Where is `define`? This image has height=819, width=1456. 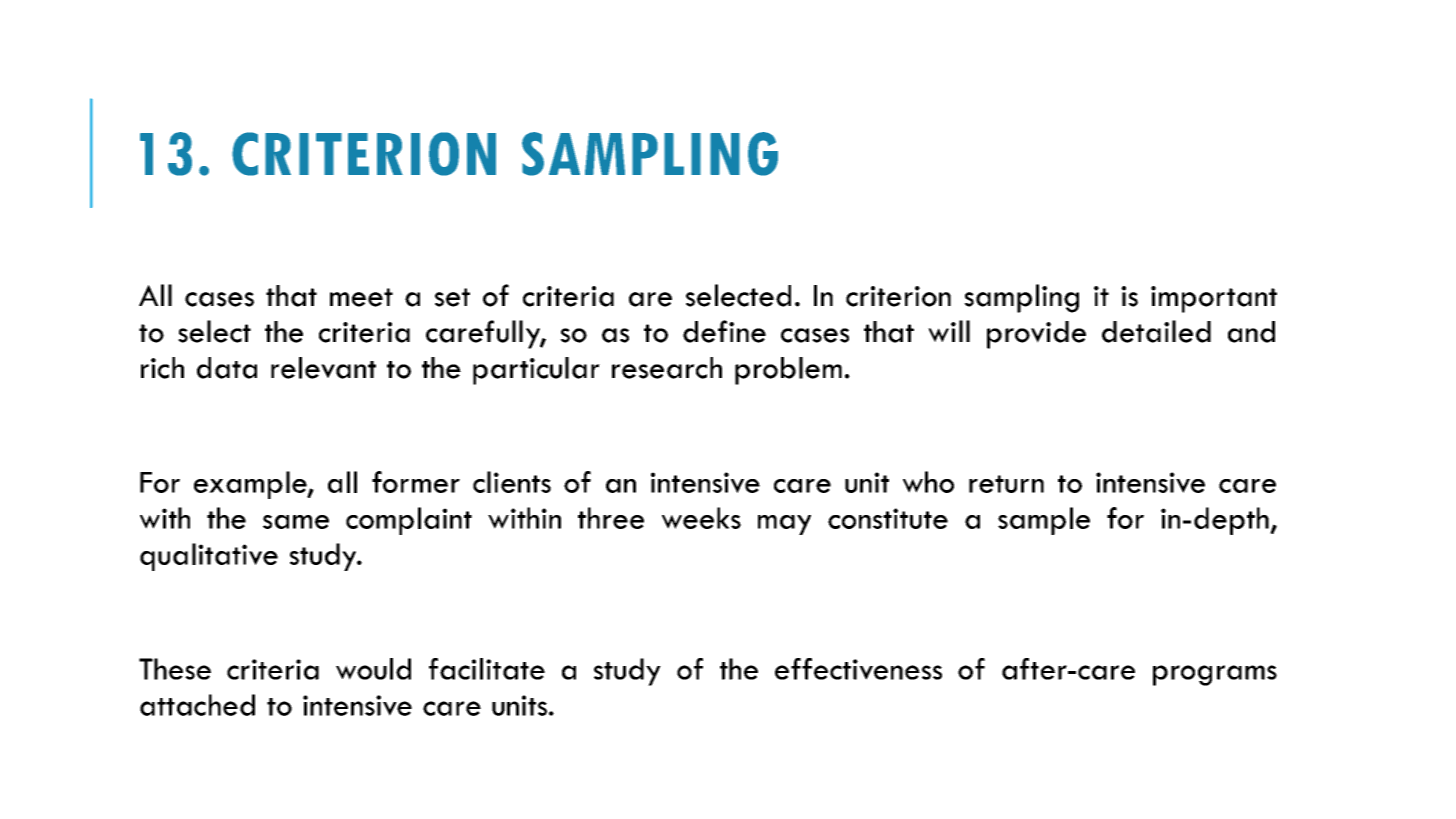
define is located at coordinates (724, 331).
